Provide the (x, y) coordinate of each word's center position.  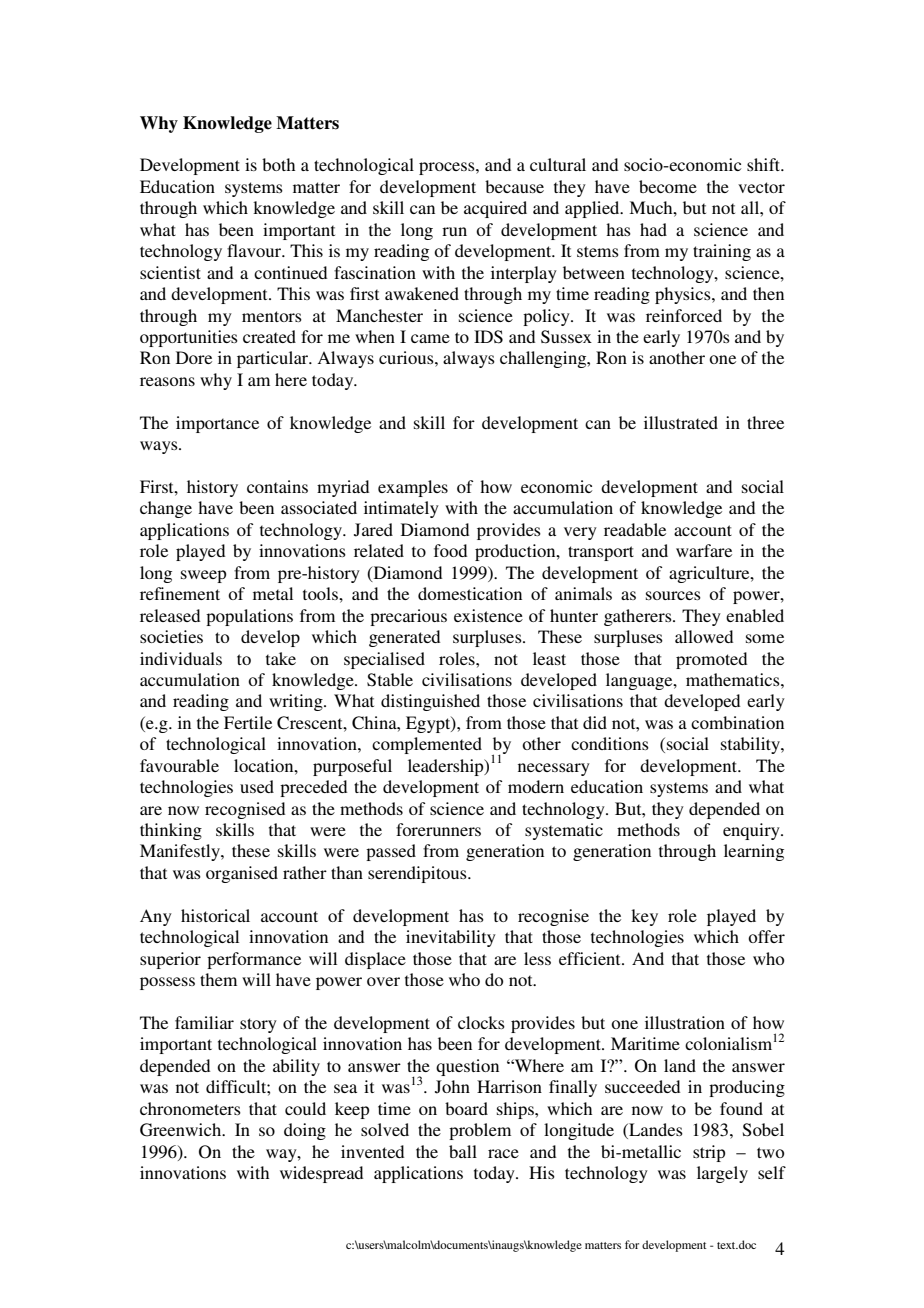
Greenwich (182, 1130)
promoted (711, 660)
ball (463, 1151)
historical (215, 915)
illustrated (681, 422)
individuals (181, 658)
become (668, 186)
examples (413, 488)
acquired (495, 209)
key (644, 917)
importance (217, 424)
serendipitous (418, 874)
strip (709, 1153)
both (278, 164)
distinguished (430, 702)
